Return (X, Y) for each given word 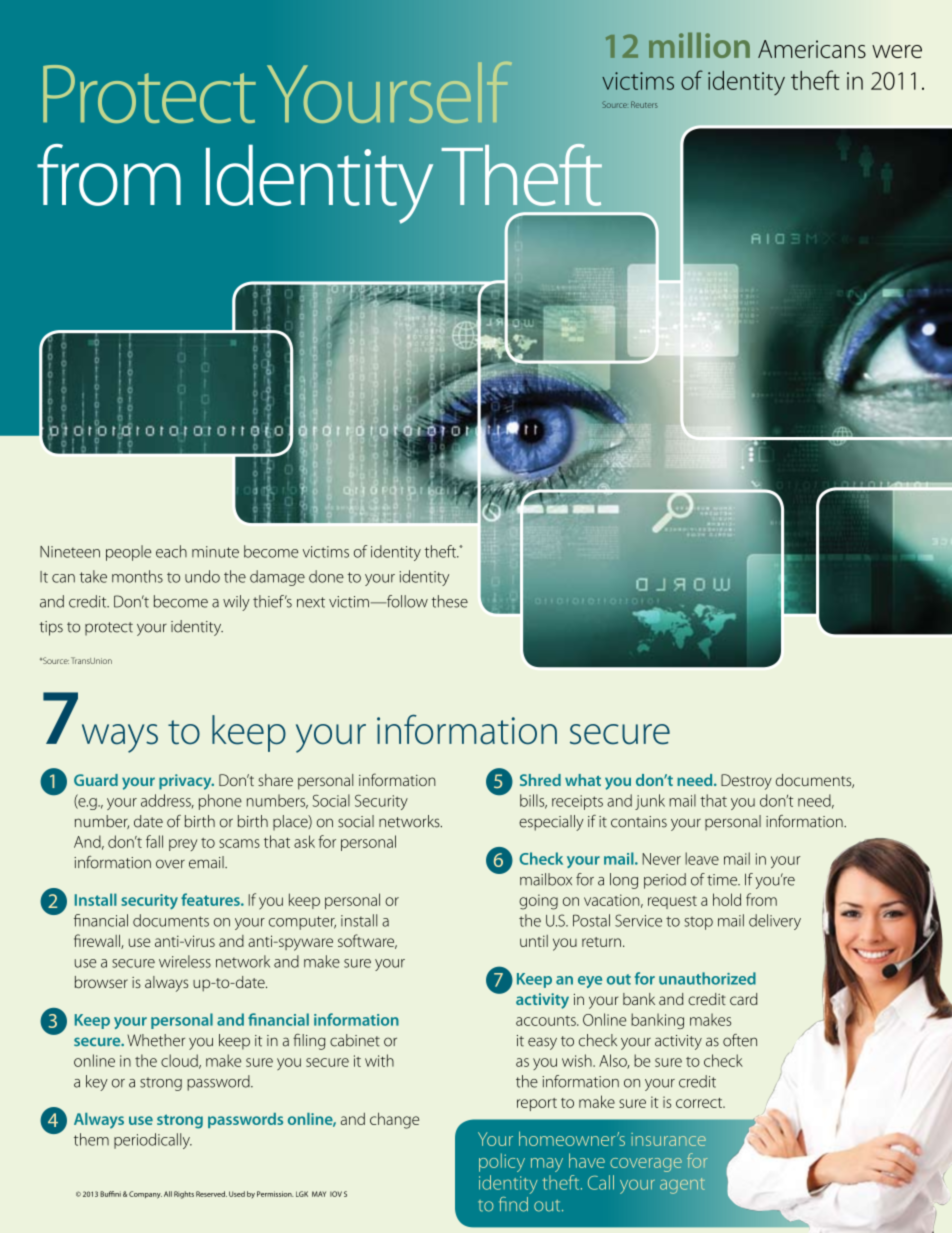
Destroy (746, 782)
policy (502, 1162)
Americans (812, 49)
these (450, 601)
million (699, 45)
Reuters (644, 104)
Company (145, 1195)
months (137, 576)
